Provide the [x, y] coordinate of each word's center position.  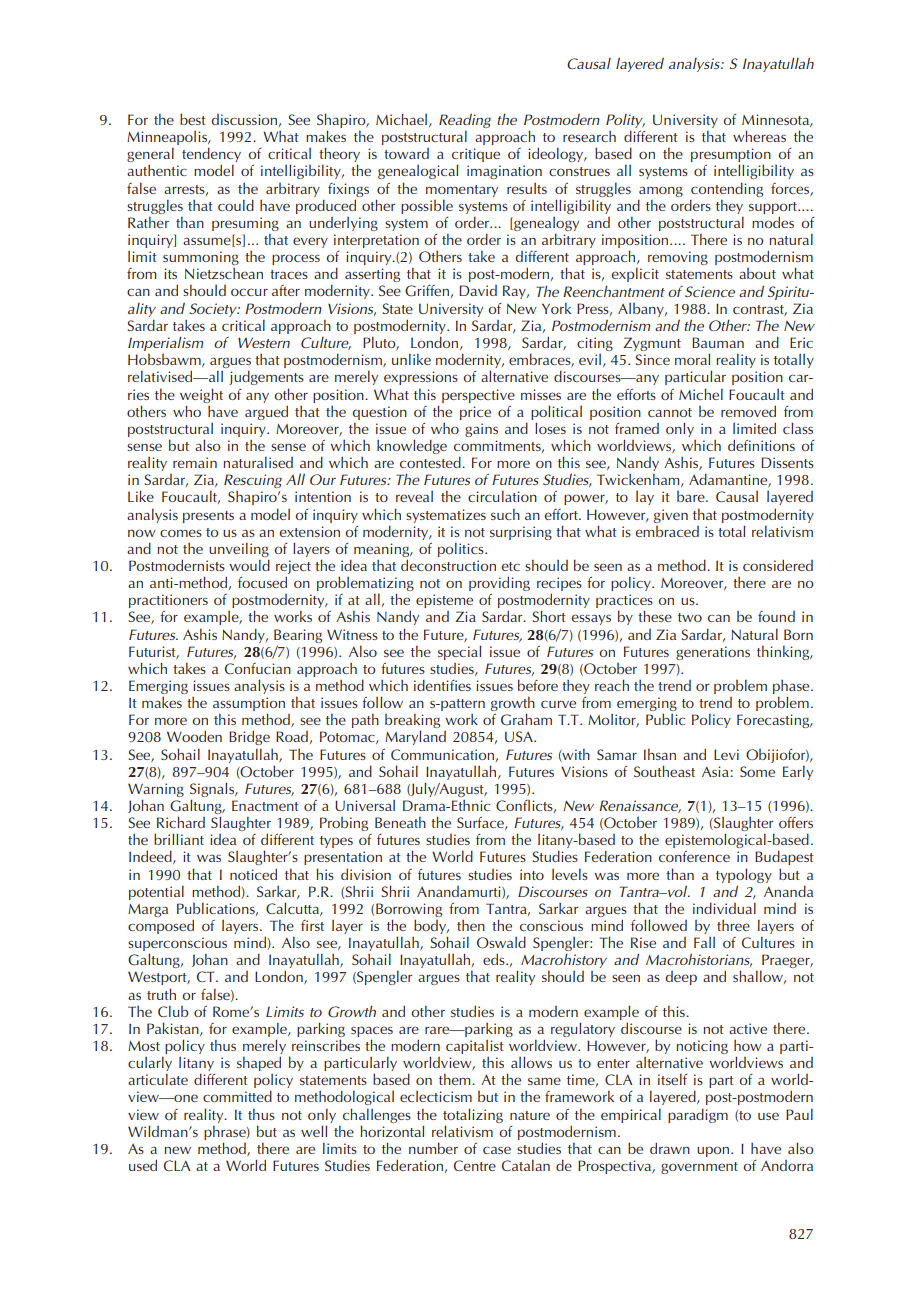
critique [476, 156]
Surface [481, 823]
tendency [211, 156]
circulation [502, 496]
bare [692, 496]
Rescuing [253, 481]
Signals [213, 789]
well [314, 1131]
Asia [715, 771]
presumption [731, 156]
